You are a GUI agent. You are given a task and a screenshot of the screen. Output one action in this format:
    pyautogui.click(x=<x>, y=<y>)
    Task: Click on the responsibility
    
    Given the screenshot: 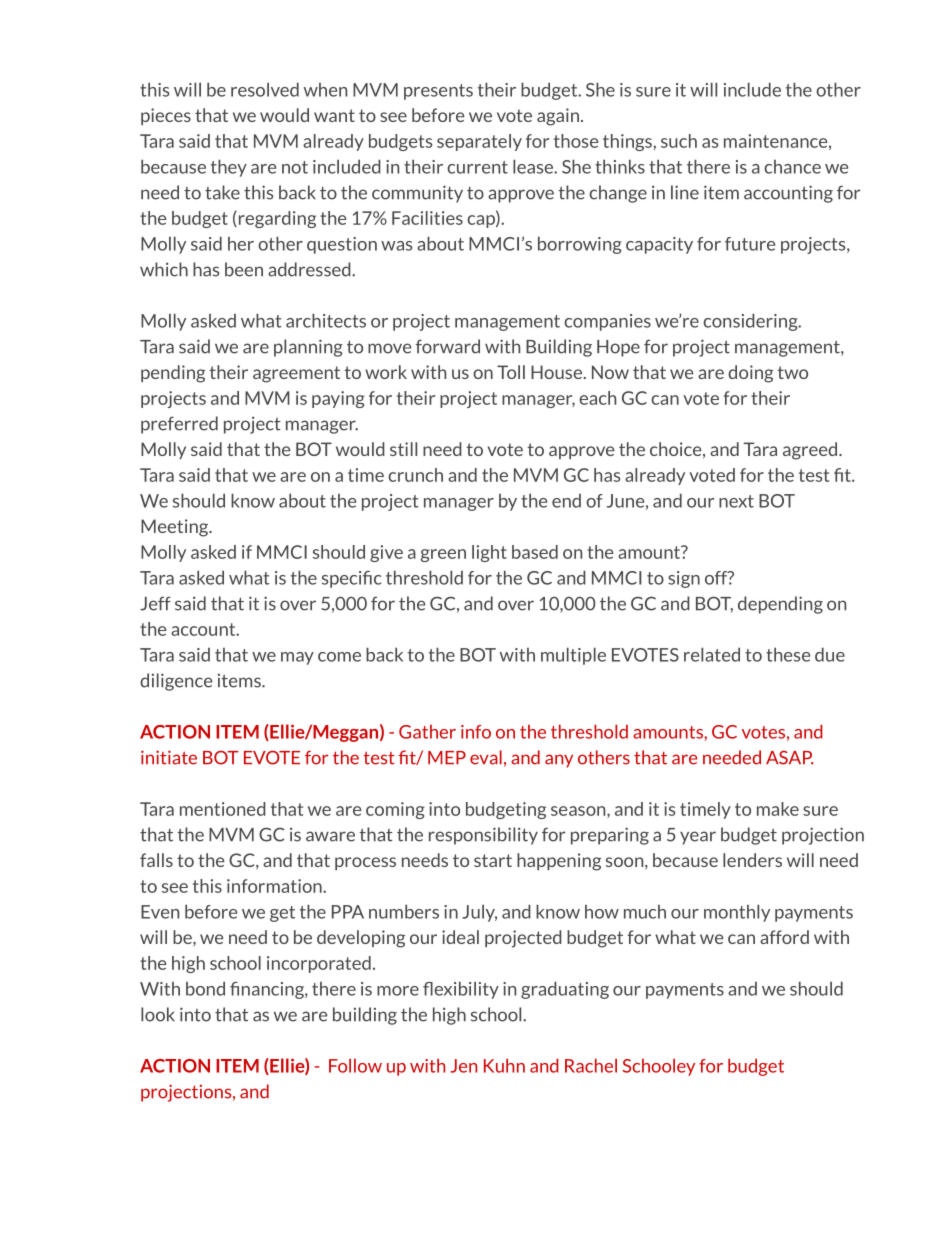 What is the action you would take?
    pyautogui.click(x=483, y=836)
